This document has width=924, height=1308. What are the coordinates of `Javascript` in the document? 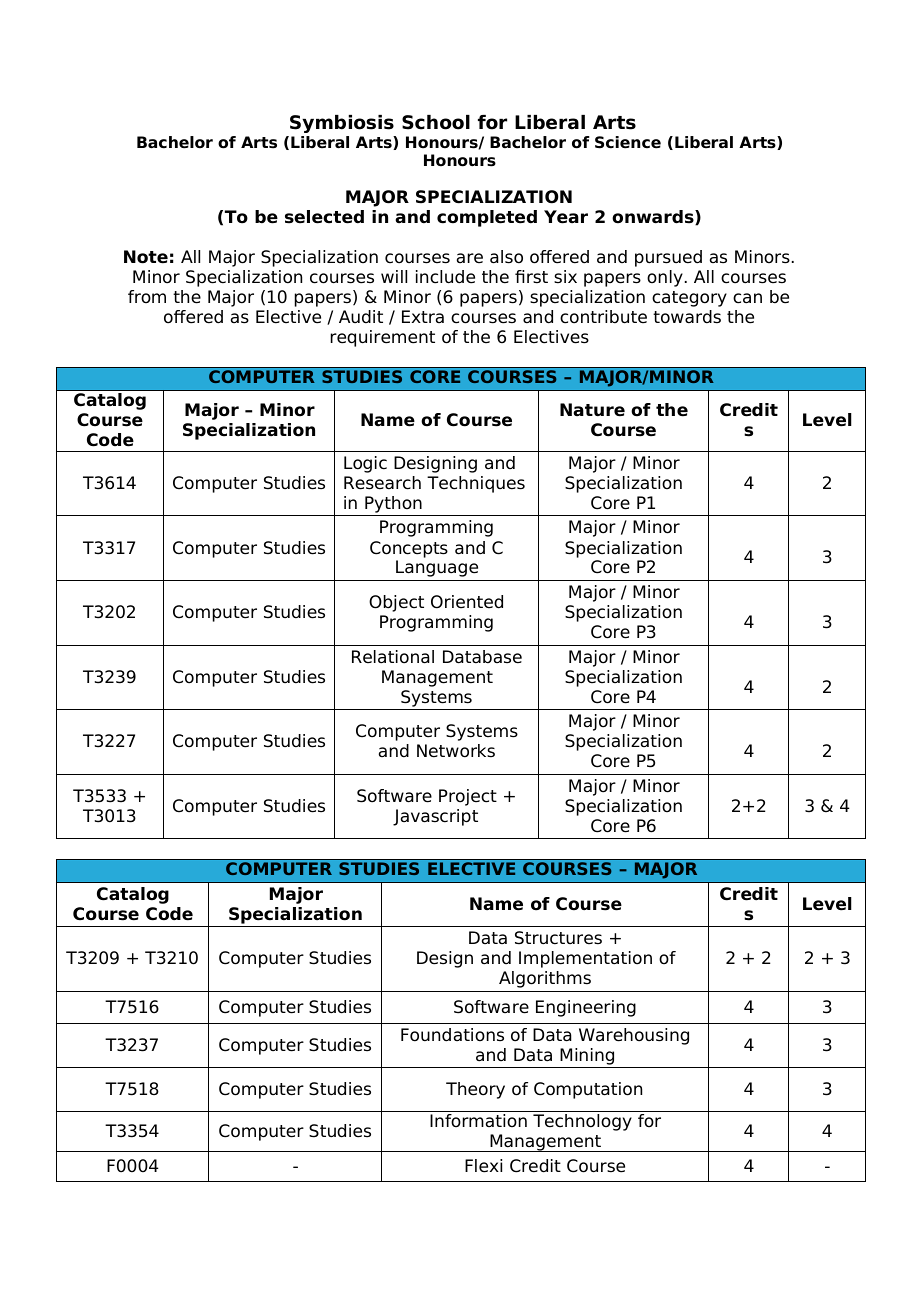 It's located at (435, 817).
